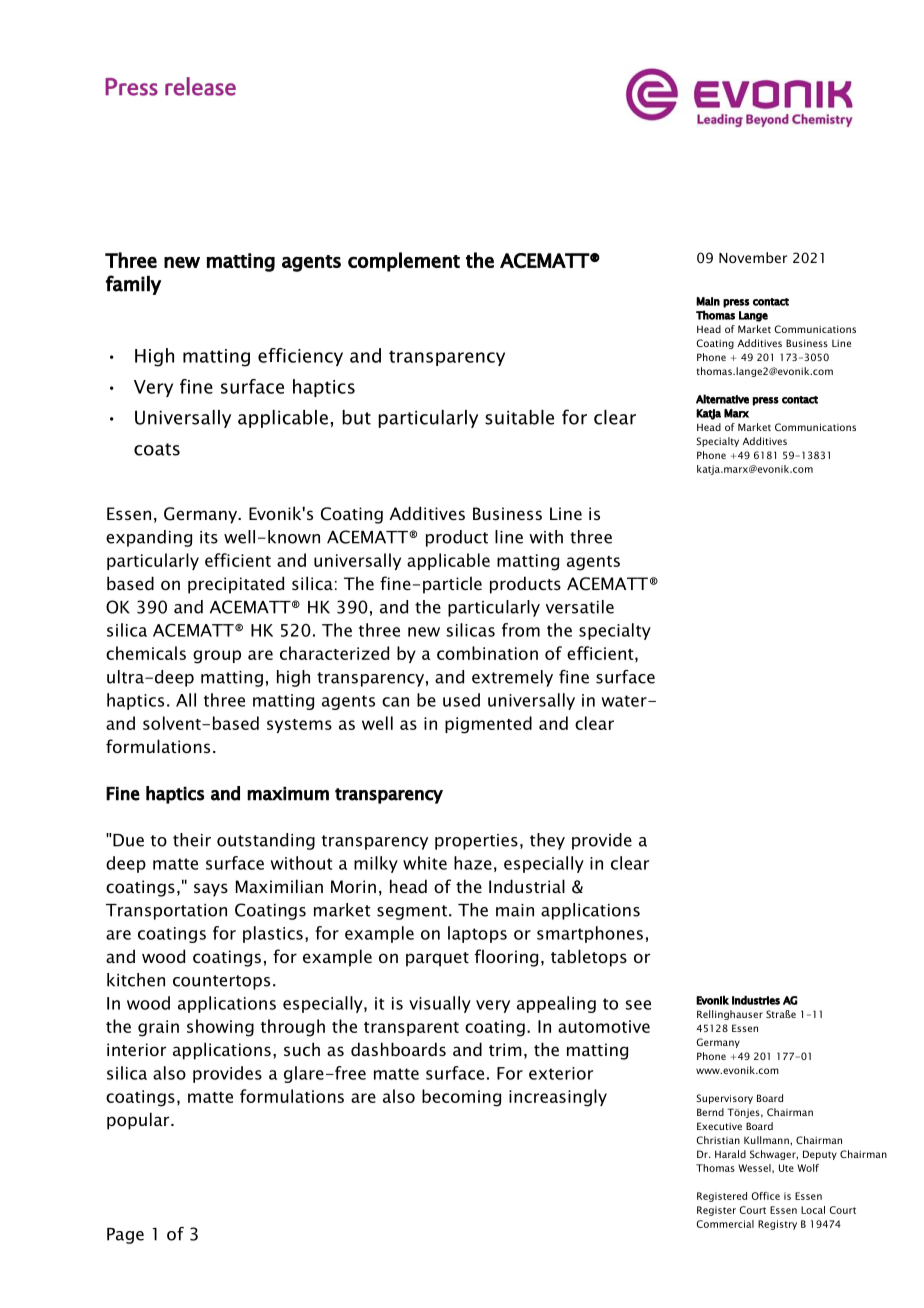 This screenshot has height=1308, width=924. What do you see at coordinates (404, 262) in the screenshot?
I see `complement` at bounding box center [404, 262].
